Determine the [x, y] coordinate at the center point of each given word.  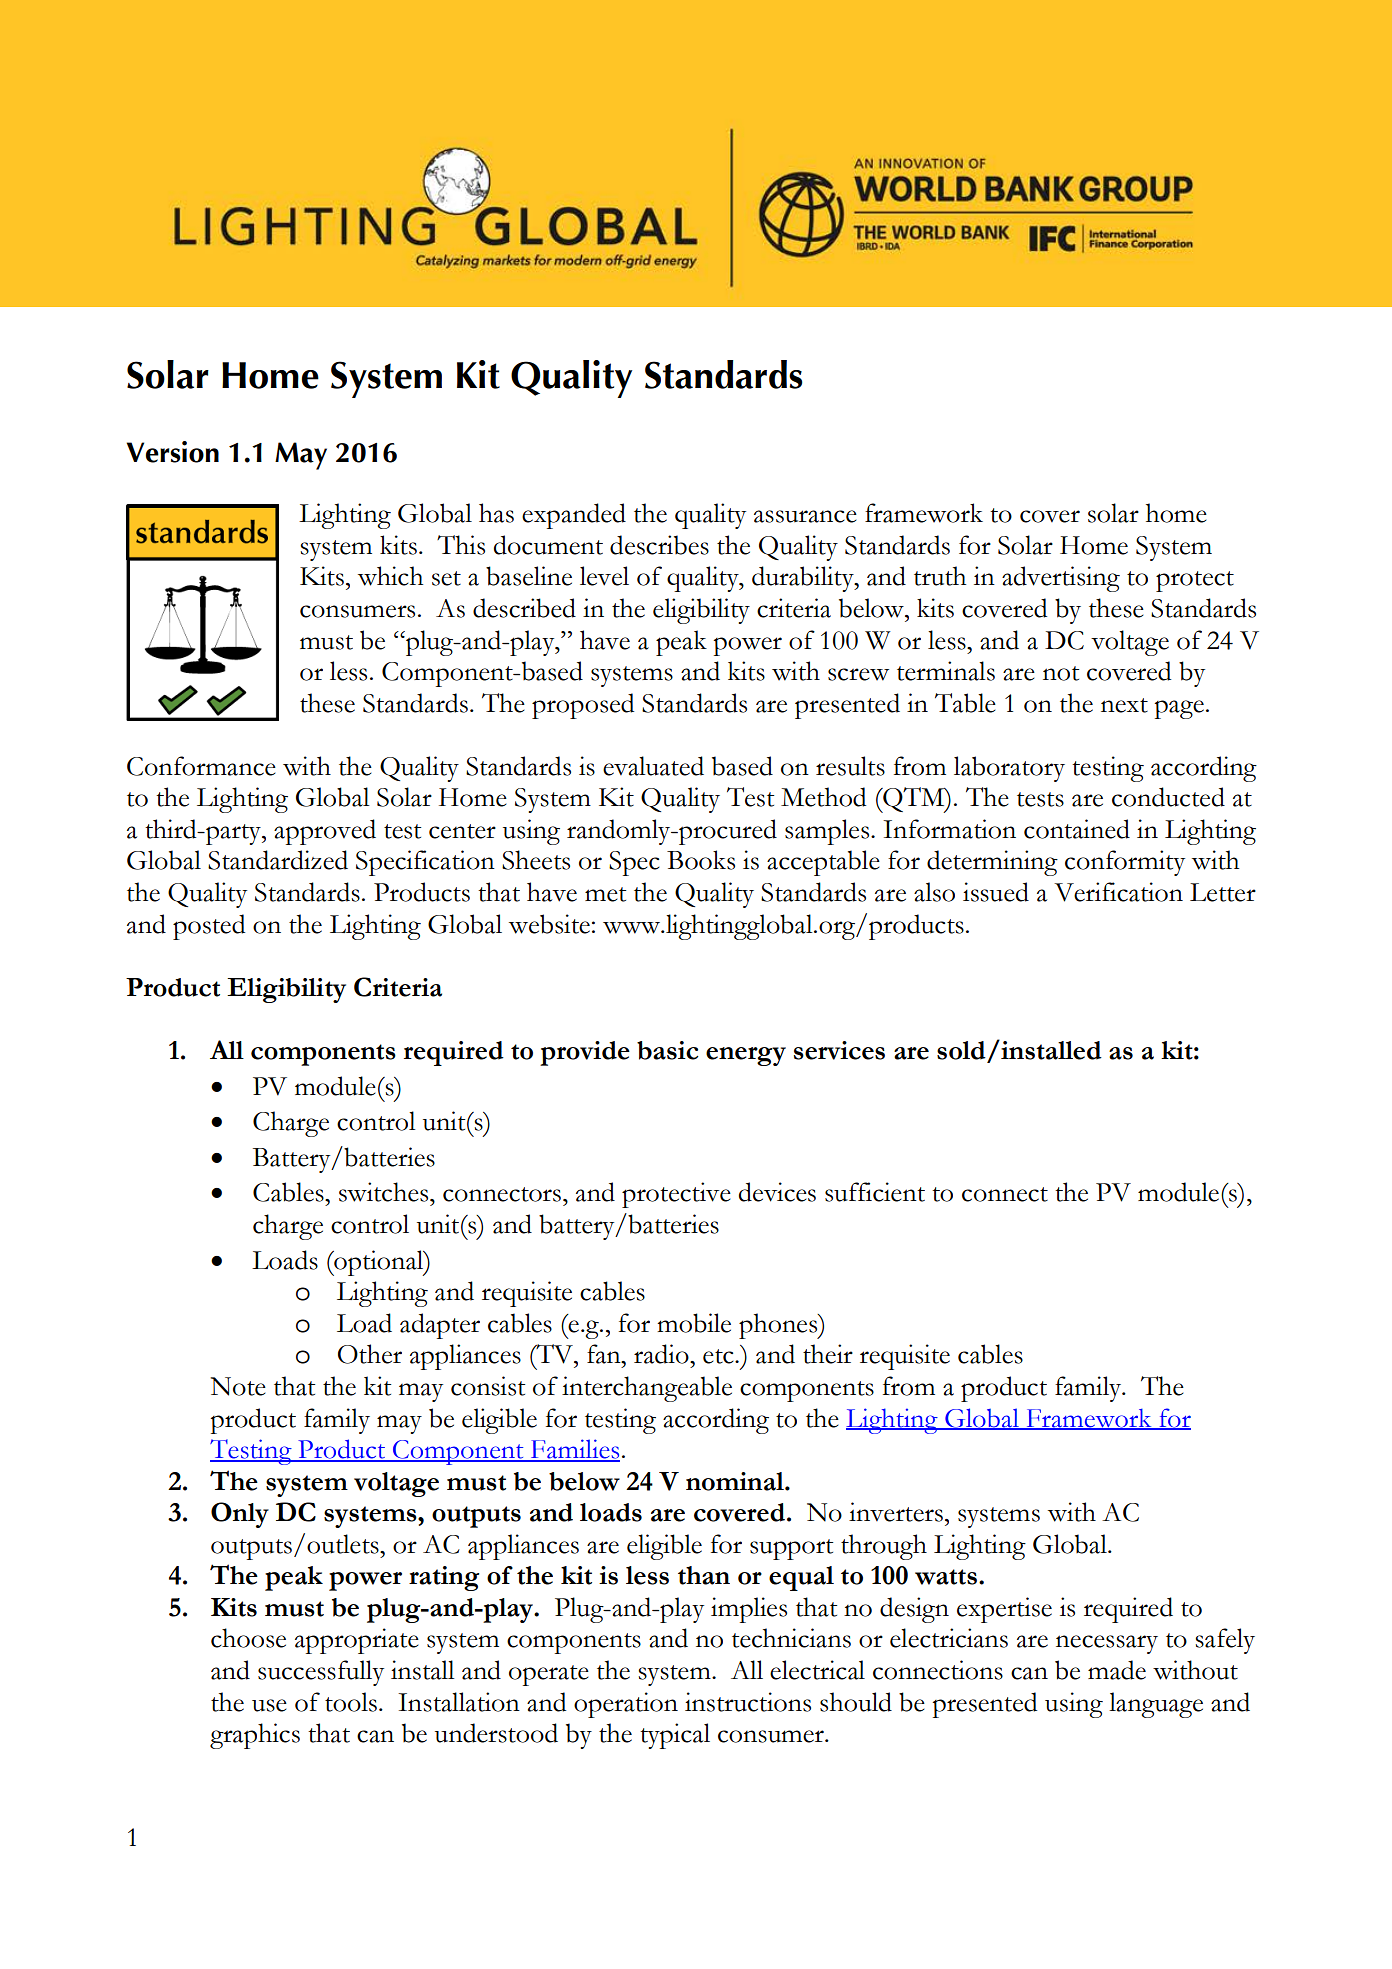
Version [172, 452]
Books [701, 860]
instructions [748, 1702]
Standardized [278, 860]
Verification [1118, 892]
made [1117, 1670]
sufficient [875, 1192]
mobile [694, 1323]
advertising [1061, 579]
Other [370, 1354]
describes [659, 545]
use [269, 1705]
